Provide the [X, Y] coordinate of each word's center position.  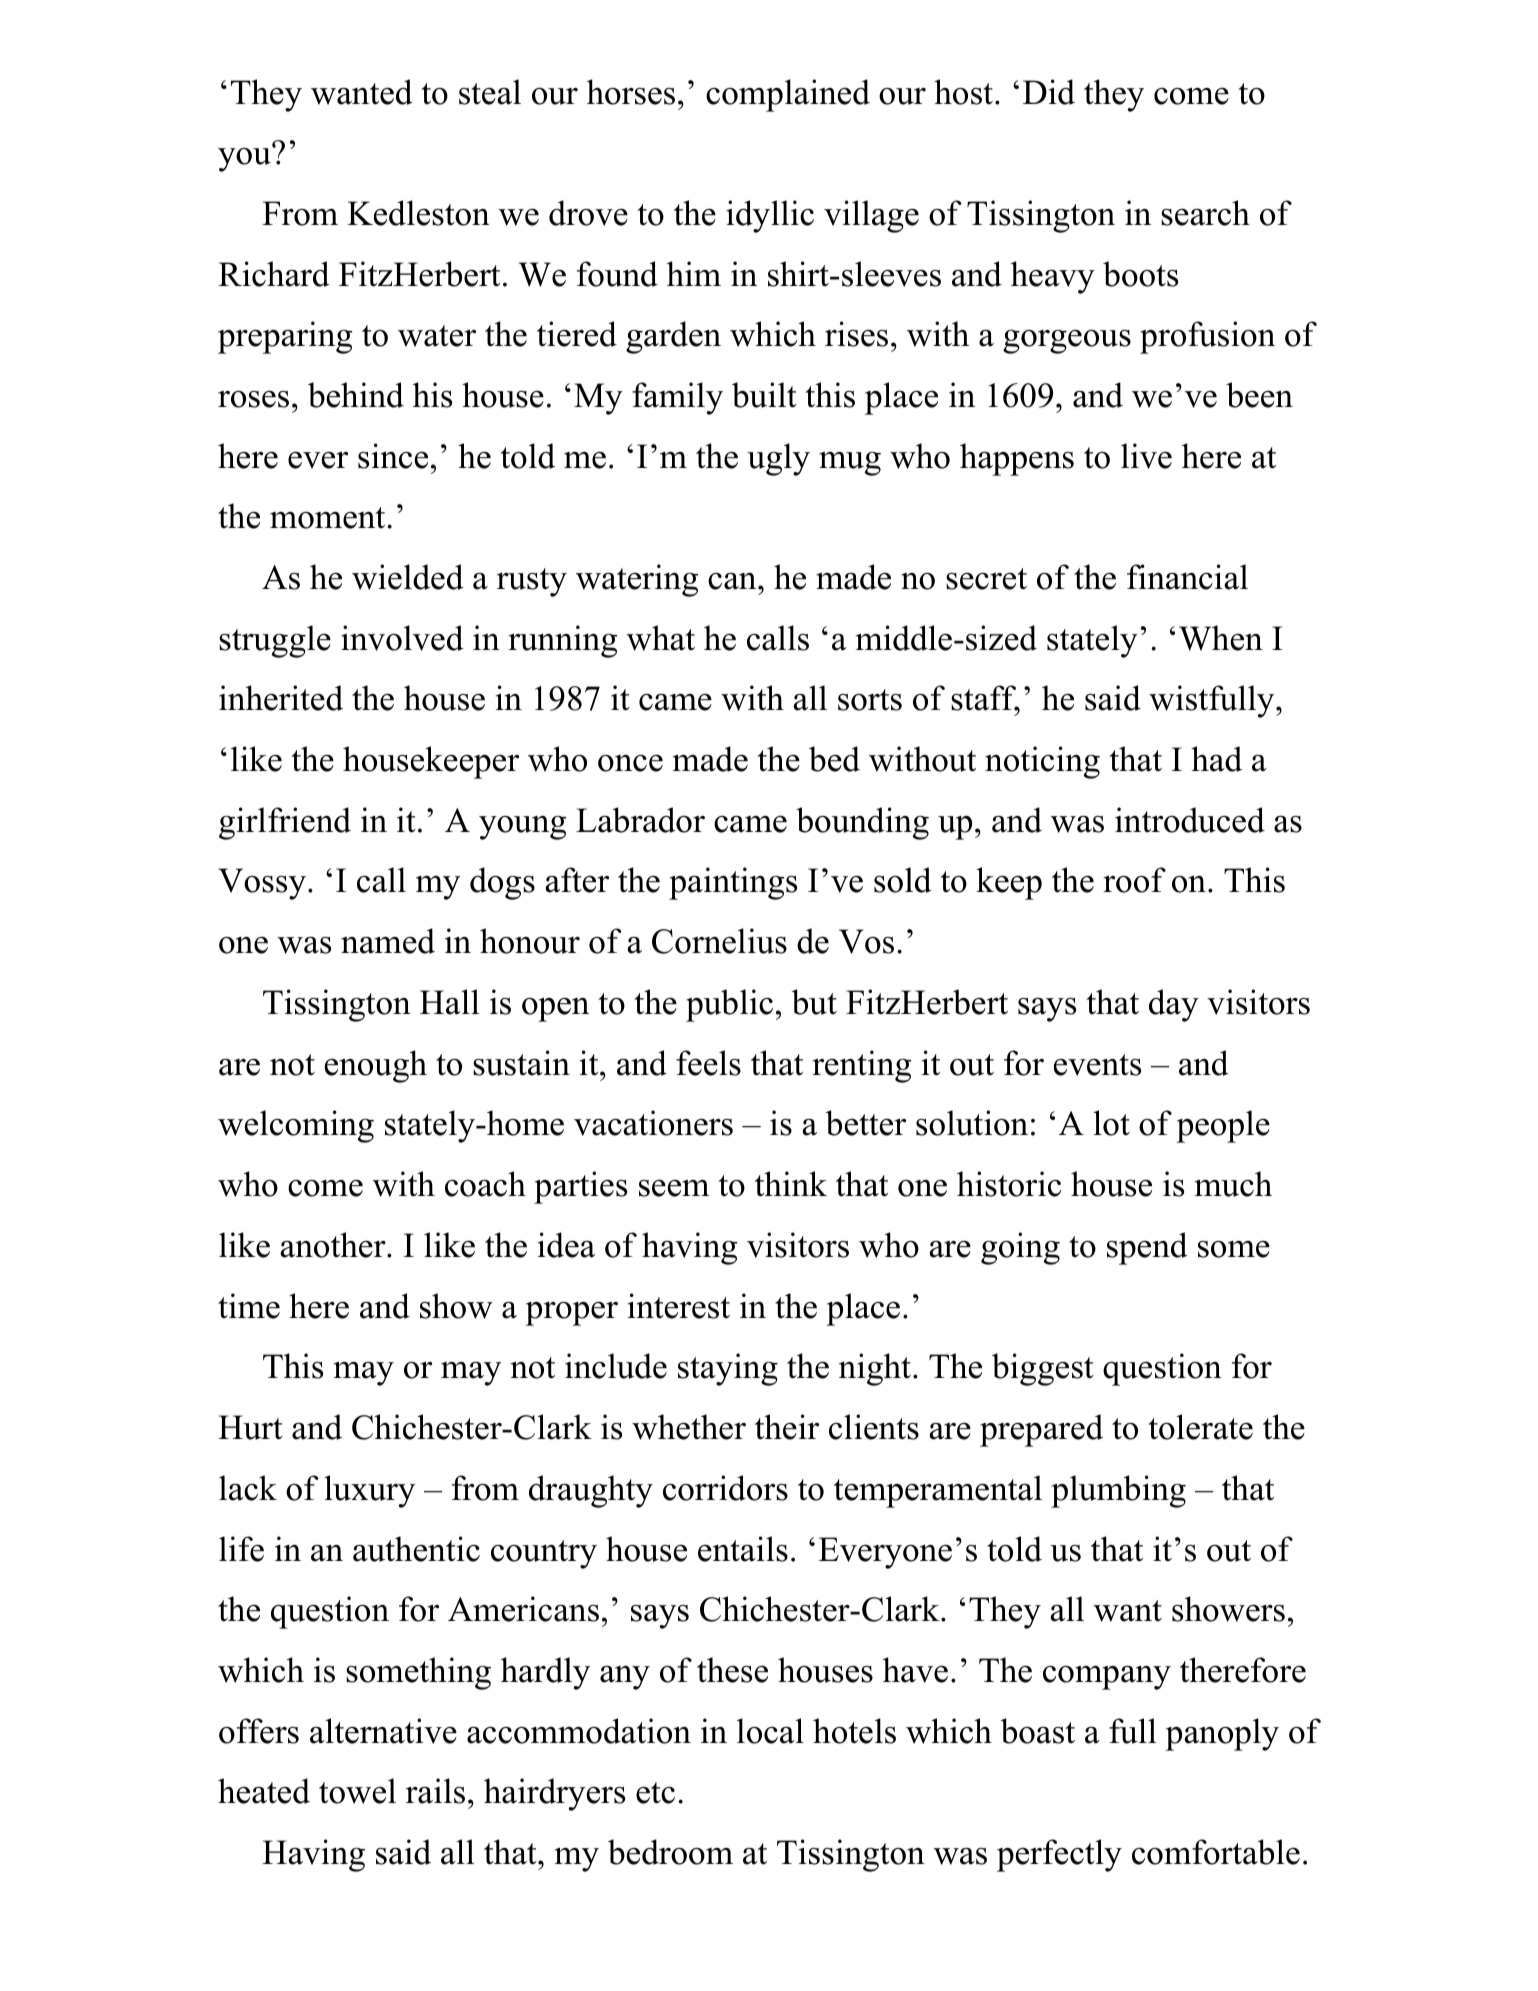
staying [728, 1369]
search [1205, 213]
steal [490, 92]
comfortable [1216, 1852]
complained [788, 95]
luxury [369, 1491]
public [729, 1005]
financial [1187, 577]
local [770, 1731]
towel [357, 1791]
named [388, 941]
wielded [408, 577]
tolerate [1201, 1427]
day [1174, 1005]
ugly [778, 459]
